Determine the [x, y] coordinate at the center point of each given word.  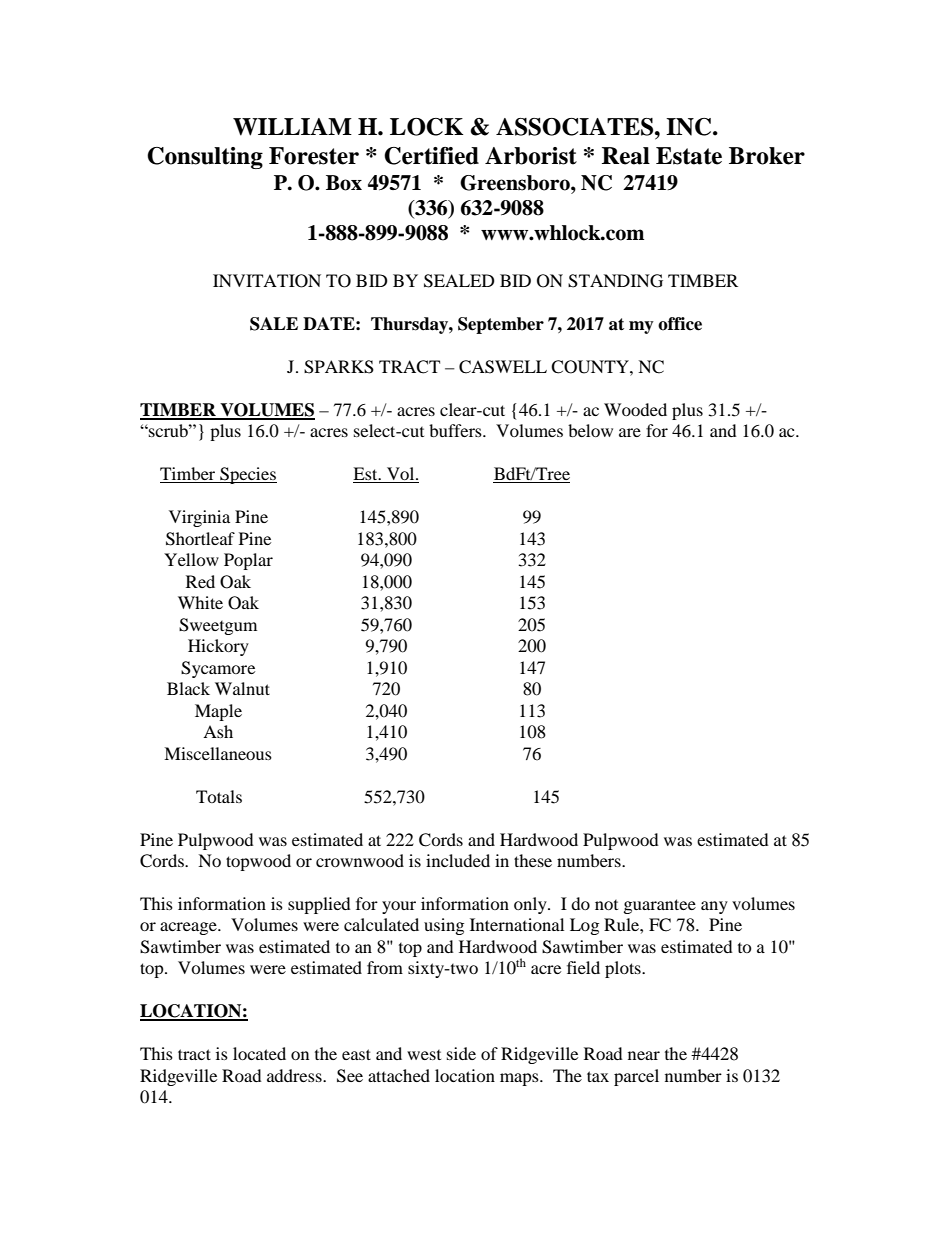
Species [247, 475]
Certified [431, 156]
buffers [456, 430]
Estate [689, 156]
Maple [218, 712]
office [680, 324]
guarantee [660, 906]
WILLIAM [292, 127]
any [714, 907]
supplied [319, 905]
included [458, 860]
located [259, 1053]
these [533, 860]
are [630, 432]
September [501, 325]
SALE [274, 324]
